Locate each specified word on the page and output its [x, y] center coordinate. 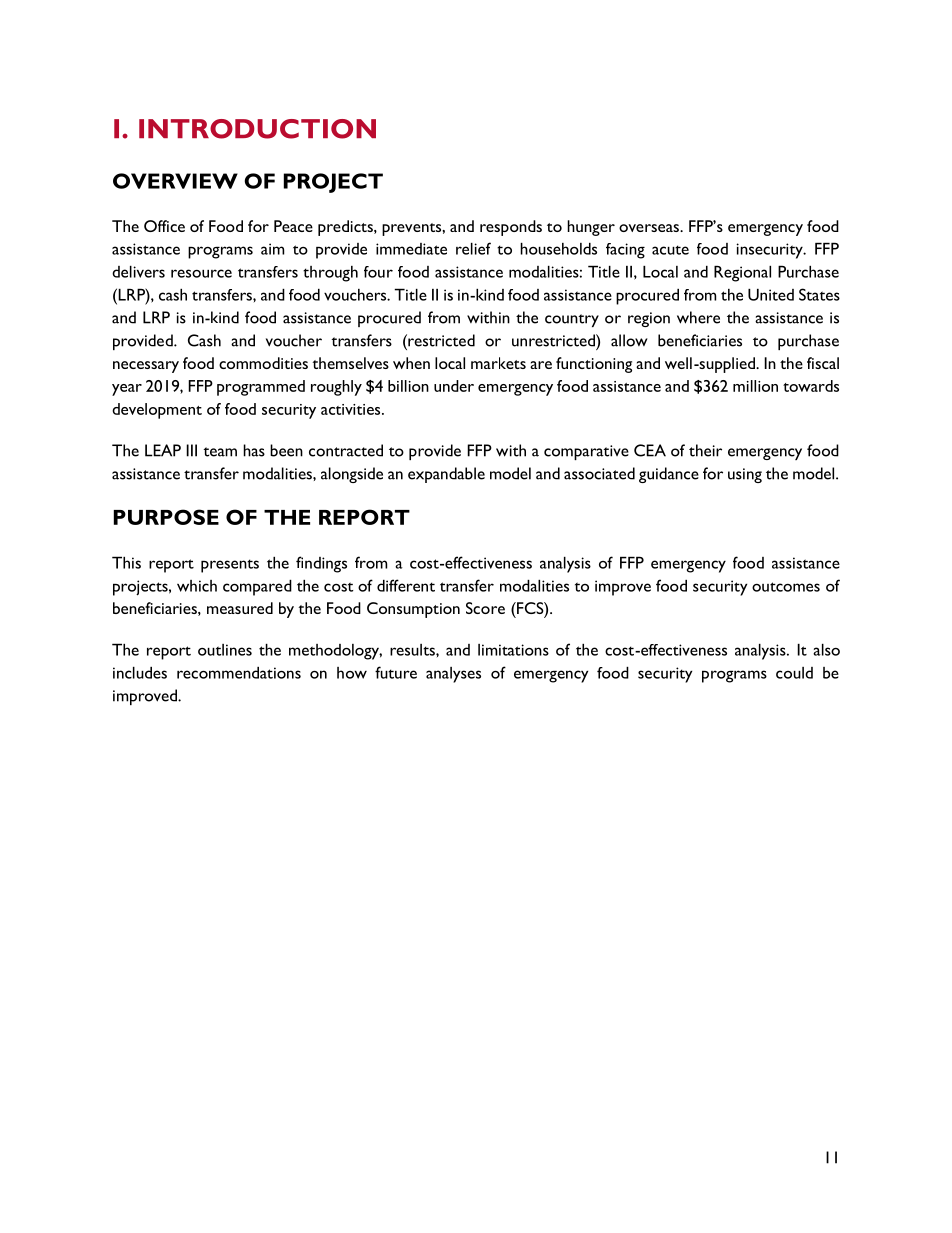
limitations [513, 650]
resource [201, 273]
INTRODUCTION [257, 129]
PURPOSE [166, 517]
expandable [446, 475]
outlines [225, 650]
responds [511, 228]
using [745, 475]
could [794, 673]
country [572, 320]
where [698, 317]
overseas [650, 228]
